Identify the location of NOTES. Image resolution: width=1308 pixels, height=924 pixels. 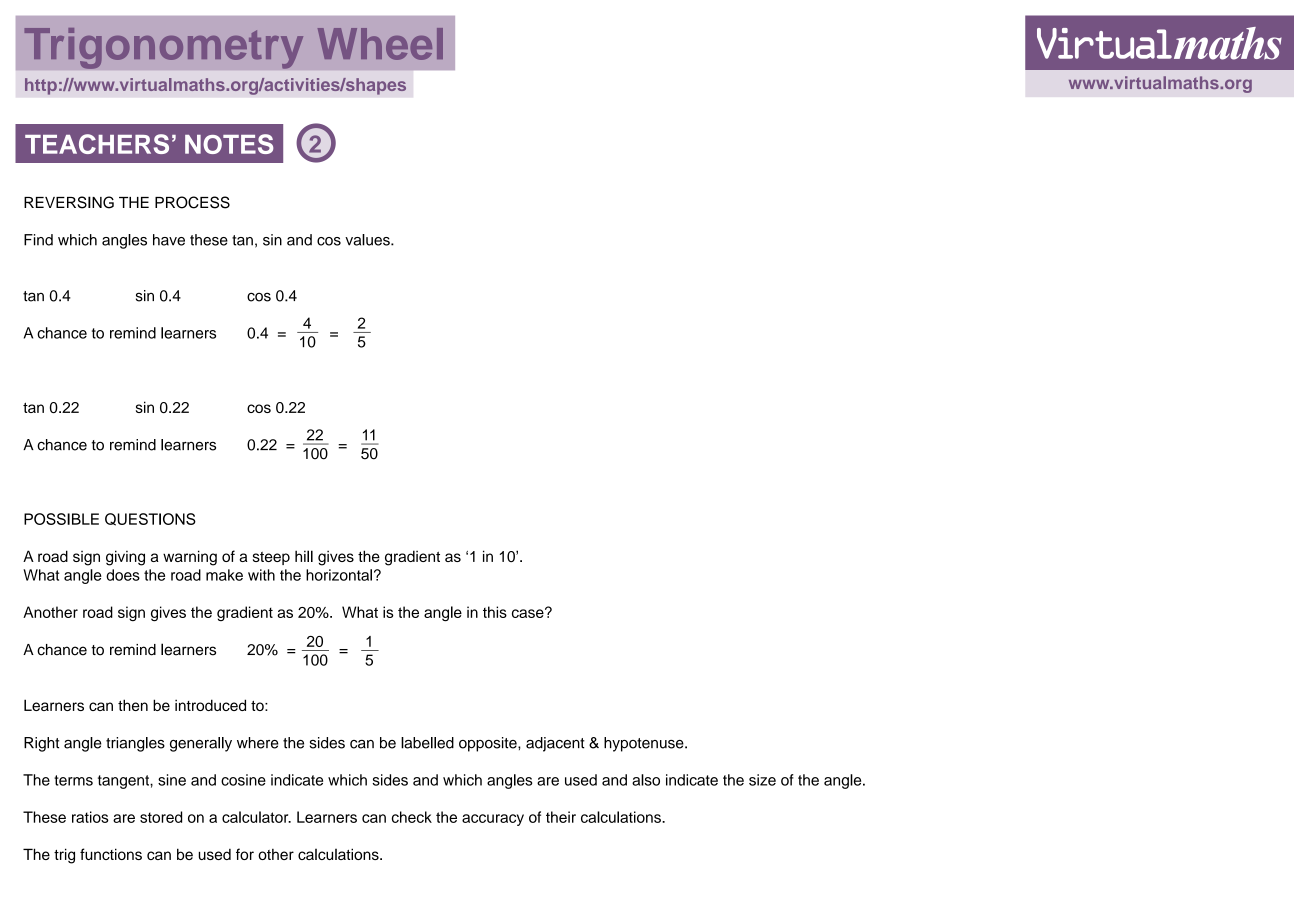
(229, 144).
